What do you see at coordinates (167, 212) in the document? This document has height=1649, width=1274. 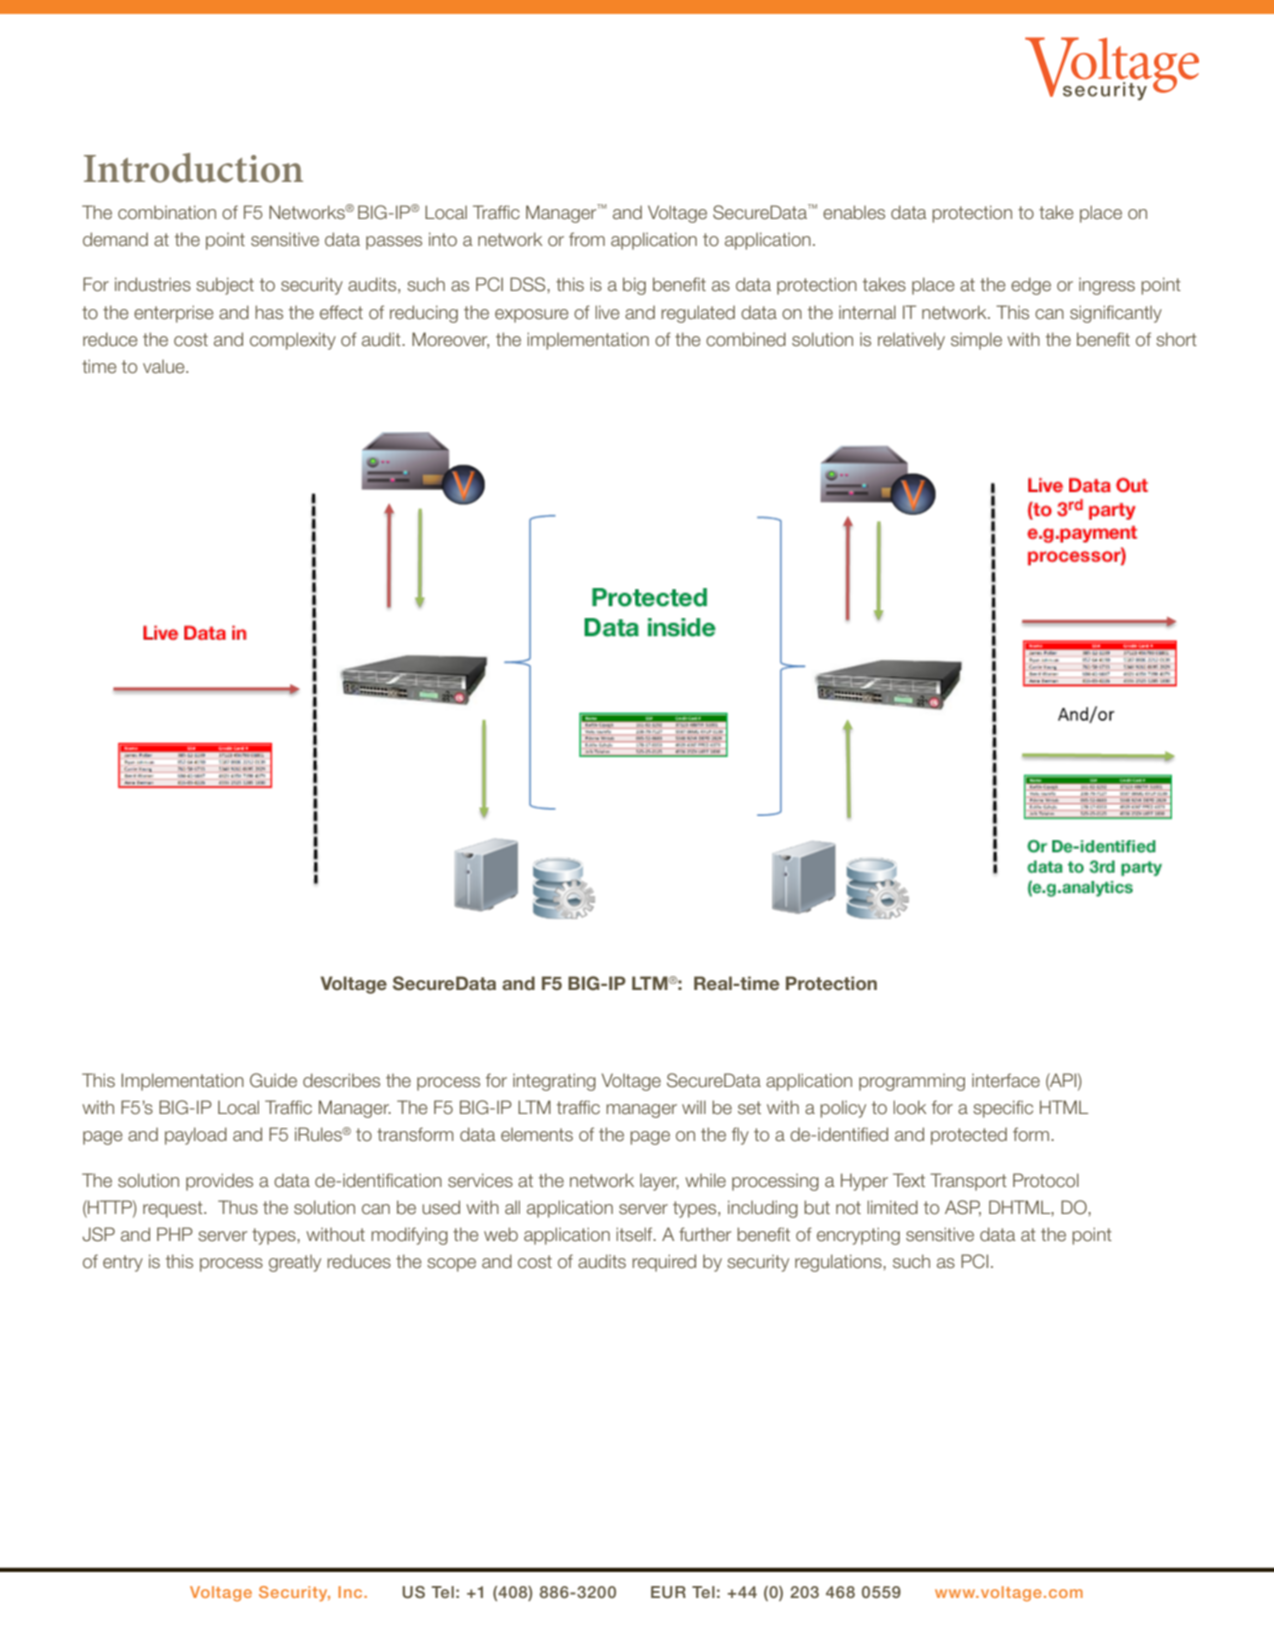 I see `combination` at bounding box center [167, 212].
